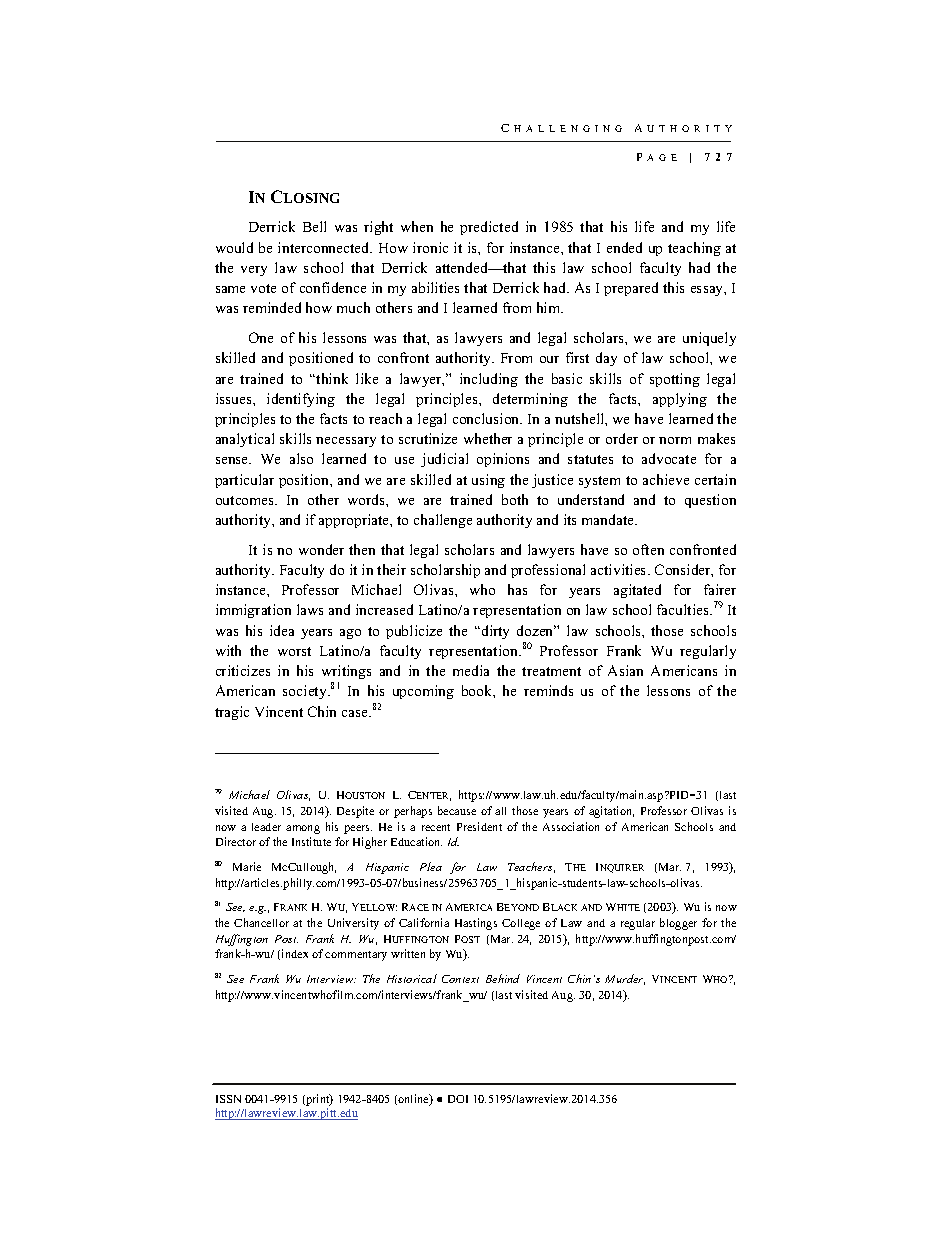  I want to click on Chancellor, so click(261, 922).
